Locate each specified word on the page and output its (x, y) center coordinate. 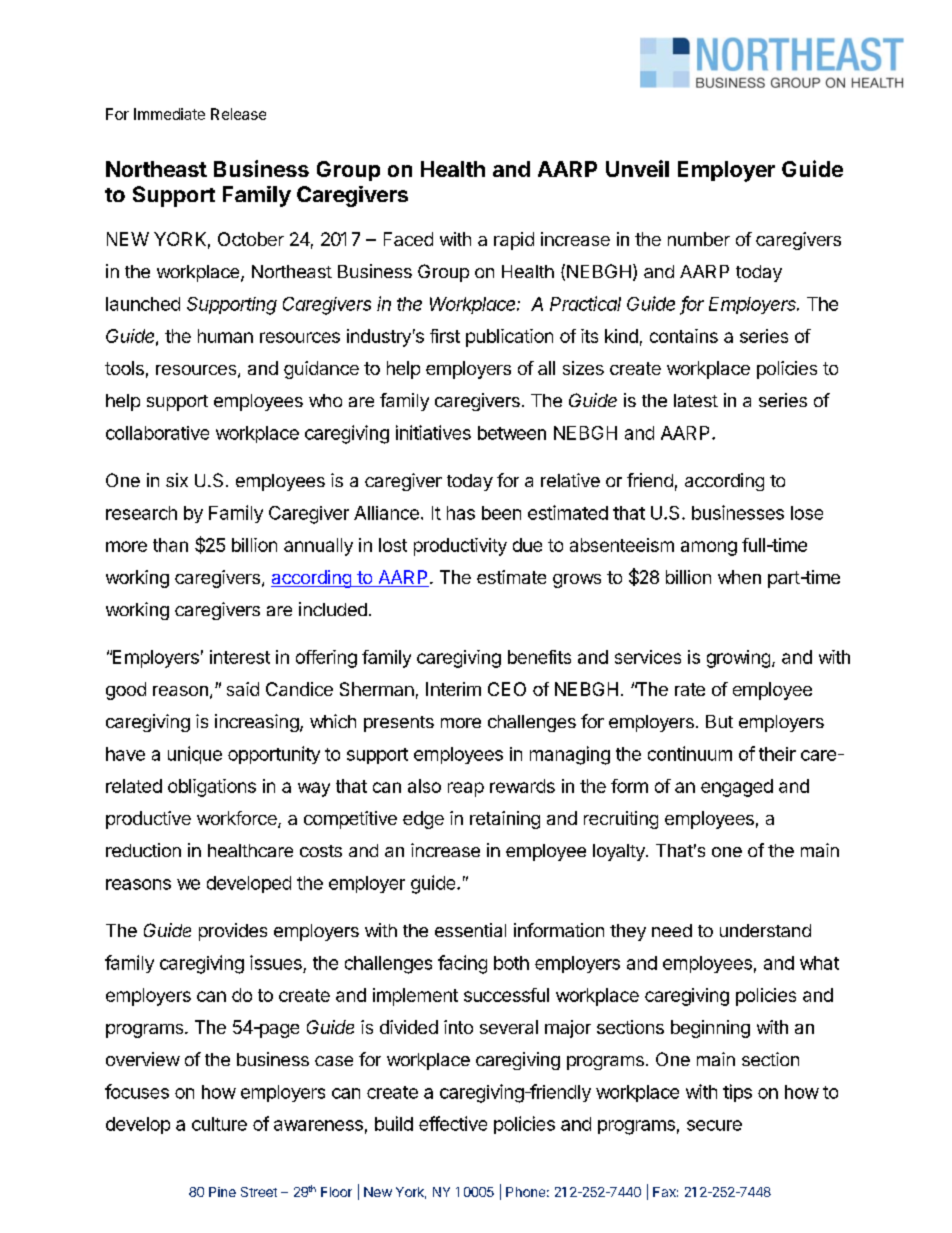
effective (453, 1123)
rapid (514, 241)
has (461, 513)
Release (238, 114)
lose (807, 513)
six (177, 480)
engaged (737, 788)
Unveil (637, 168)
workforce (238, 819)
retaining (505, 820)
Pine (222, 1192)
